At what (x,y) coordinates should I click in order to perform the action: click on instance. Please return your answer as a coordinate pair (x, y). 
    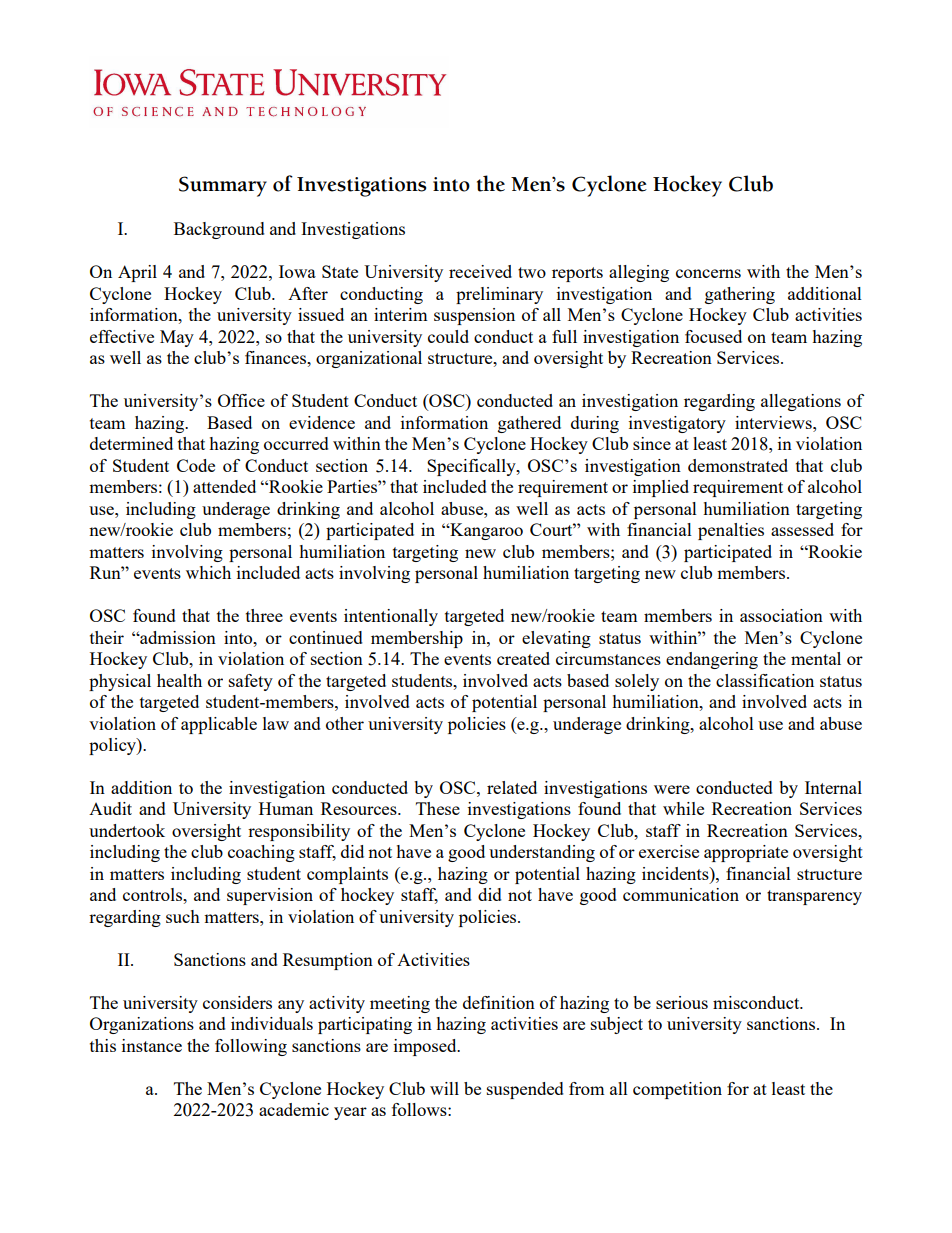
    Looking at the image, I should click on (152, 1045).
